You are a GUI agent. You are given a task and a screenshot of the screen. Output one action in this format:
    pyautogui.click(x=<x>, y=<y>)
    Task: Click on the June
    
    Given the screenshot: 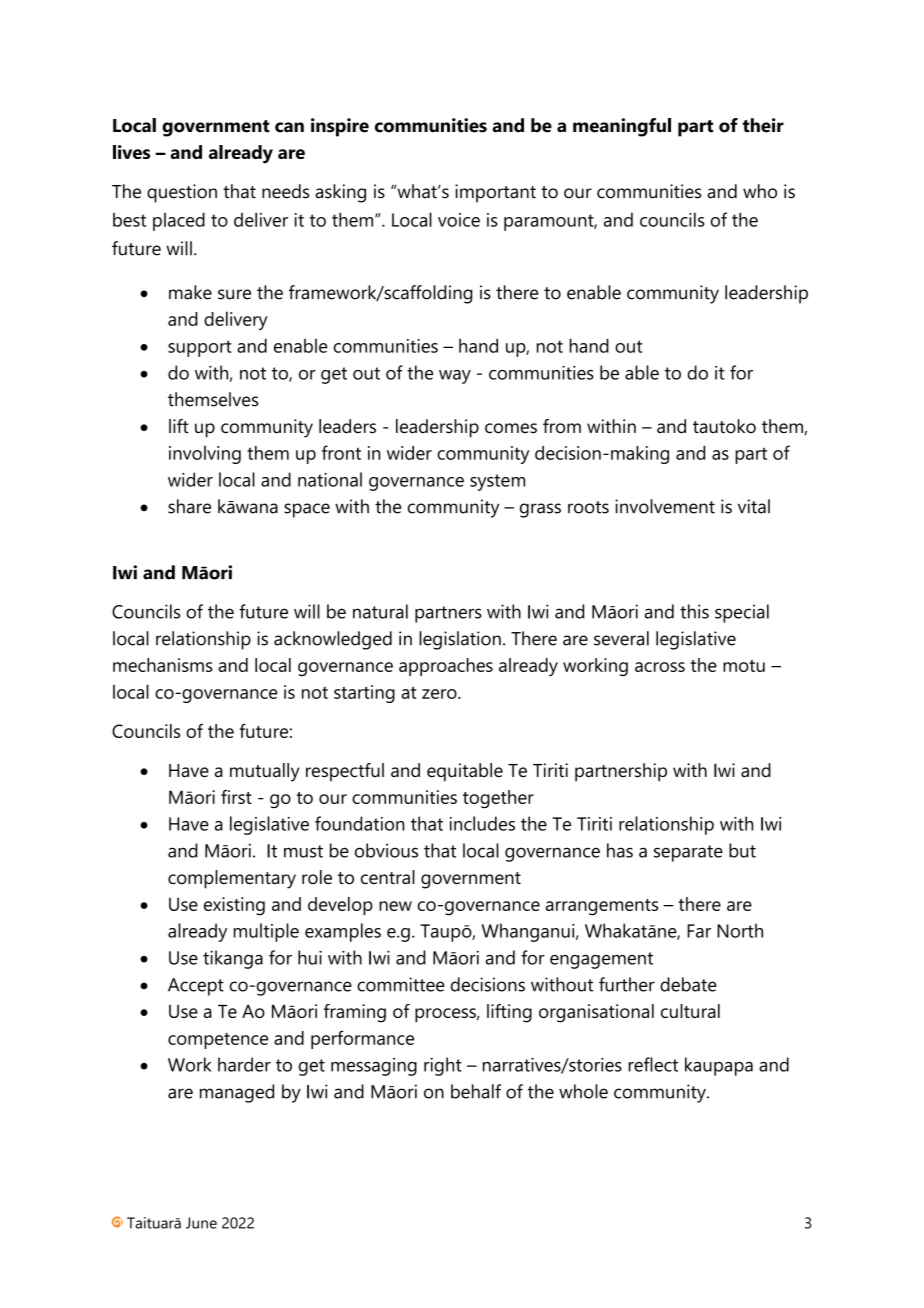 What is the action you would take?
    pyautogui.click(x=201, y=1223)
